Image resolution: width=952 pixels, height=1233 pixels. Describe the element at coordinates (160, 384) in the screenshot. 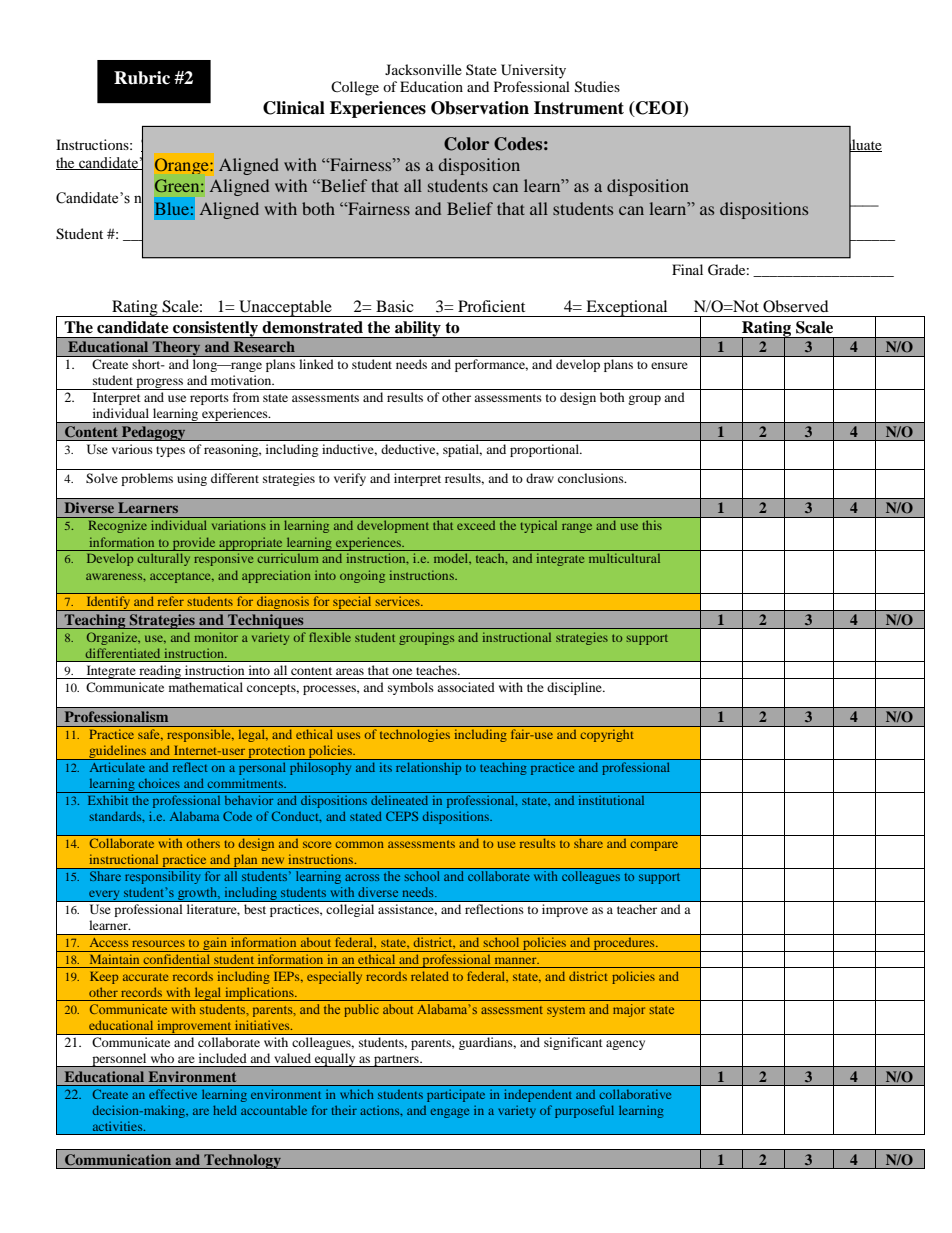

I see `progress` at that location.
